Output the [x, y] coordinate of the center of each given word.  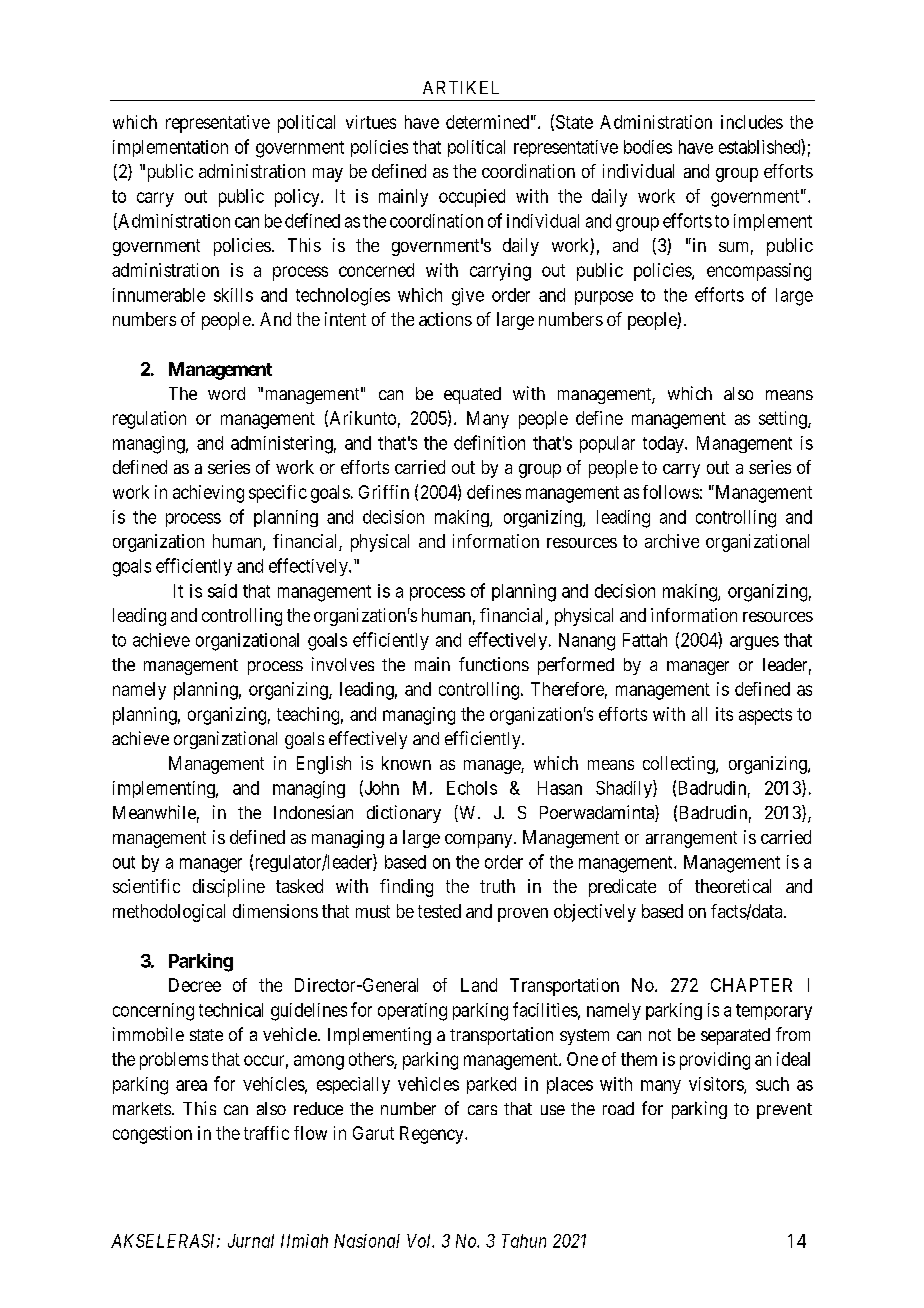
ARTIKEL [461, 87]
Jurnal [251, 1241]
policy [298, 198]
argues [754, 643]
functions [494, 664]
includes [752, 122]
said [222, 591]
